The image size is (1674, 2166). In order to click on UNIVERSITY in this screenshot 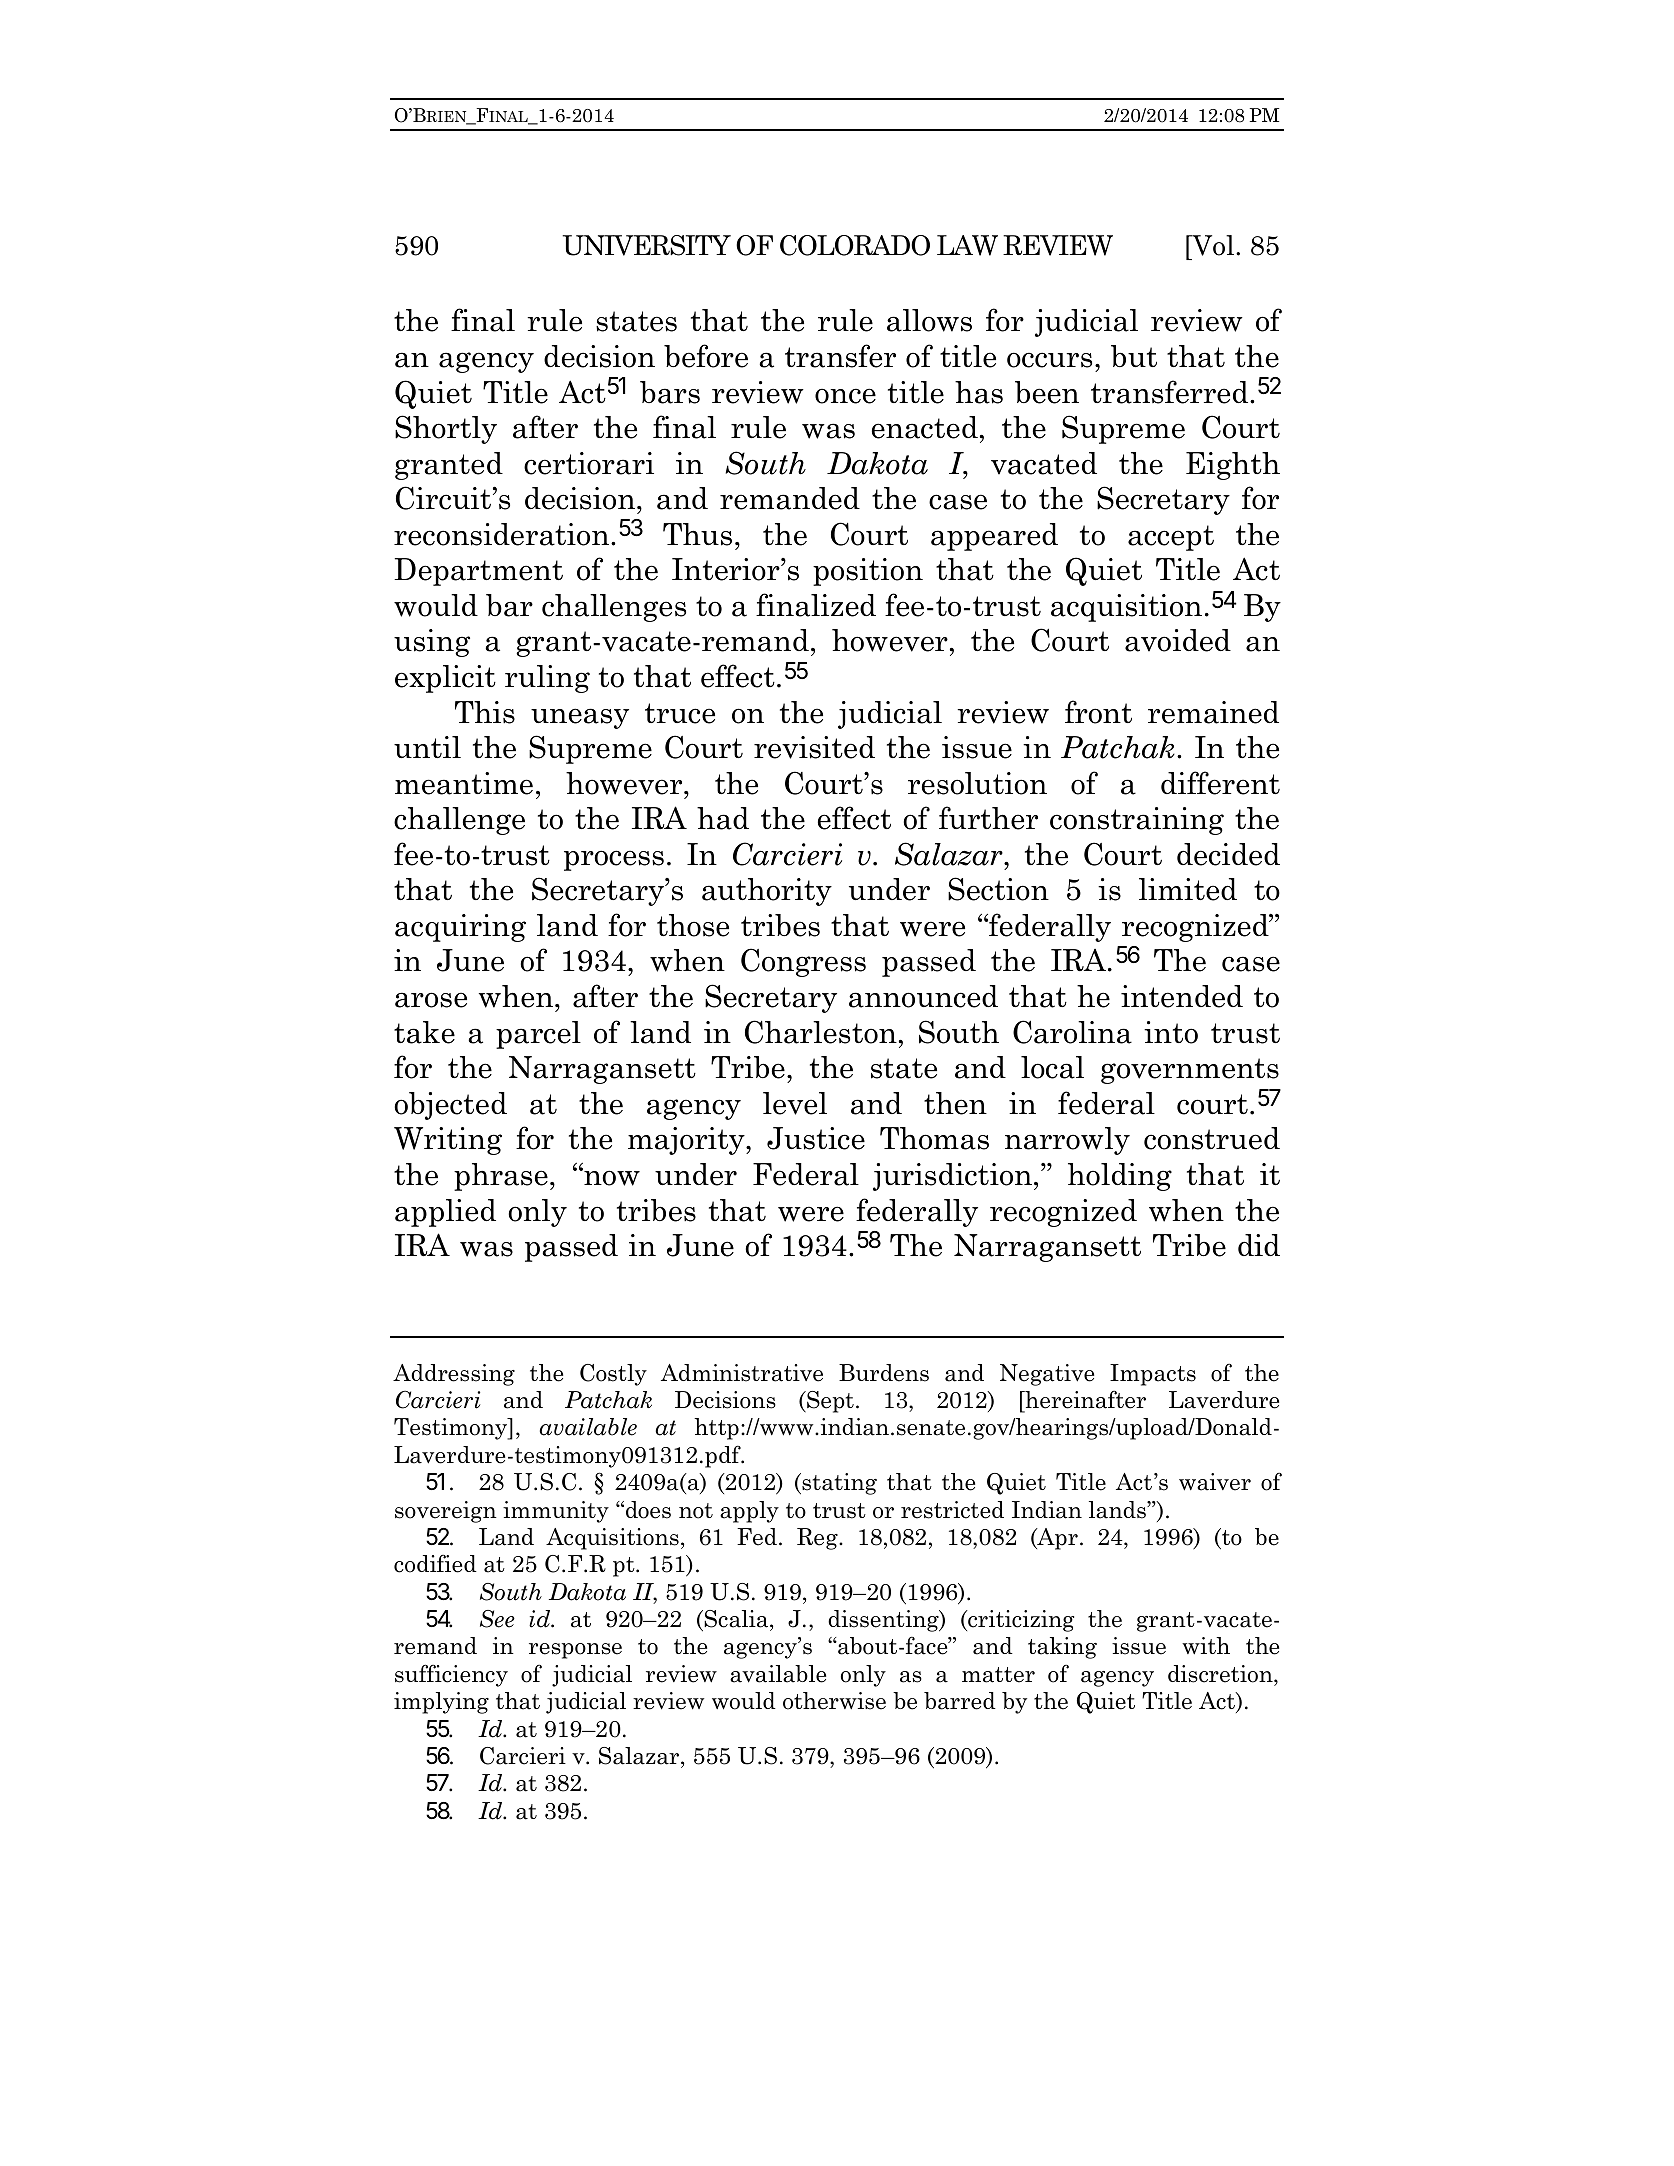, I will do `click(647, 245)`.
